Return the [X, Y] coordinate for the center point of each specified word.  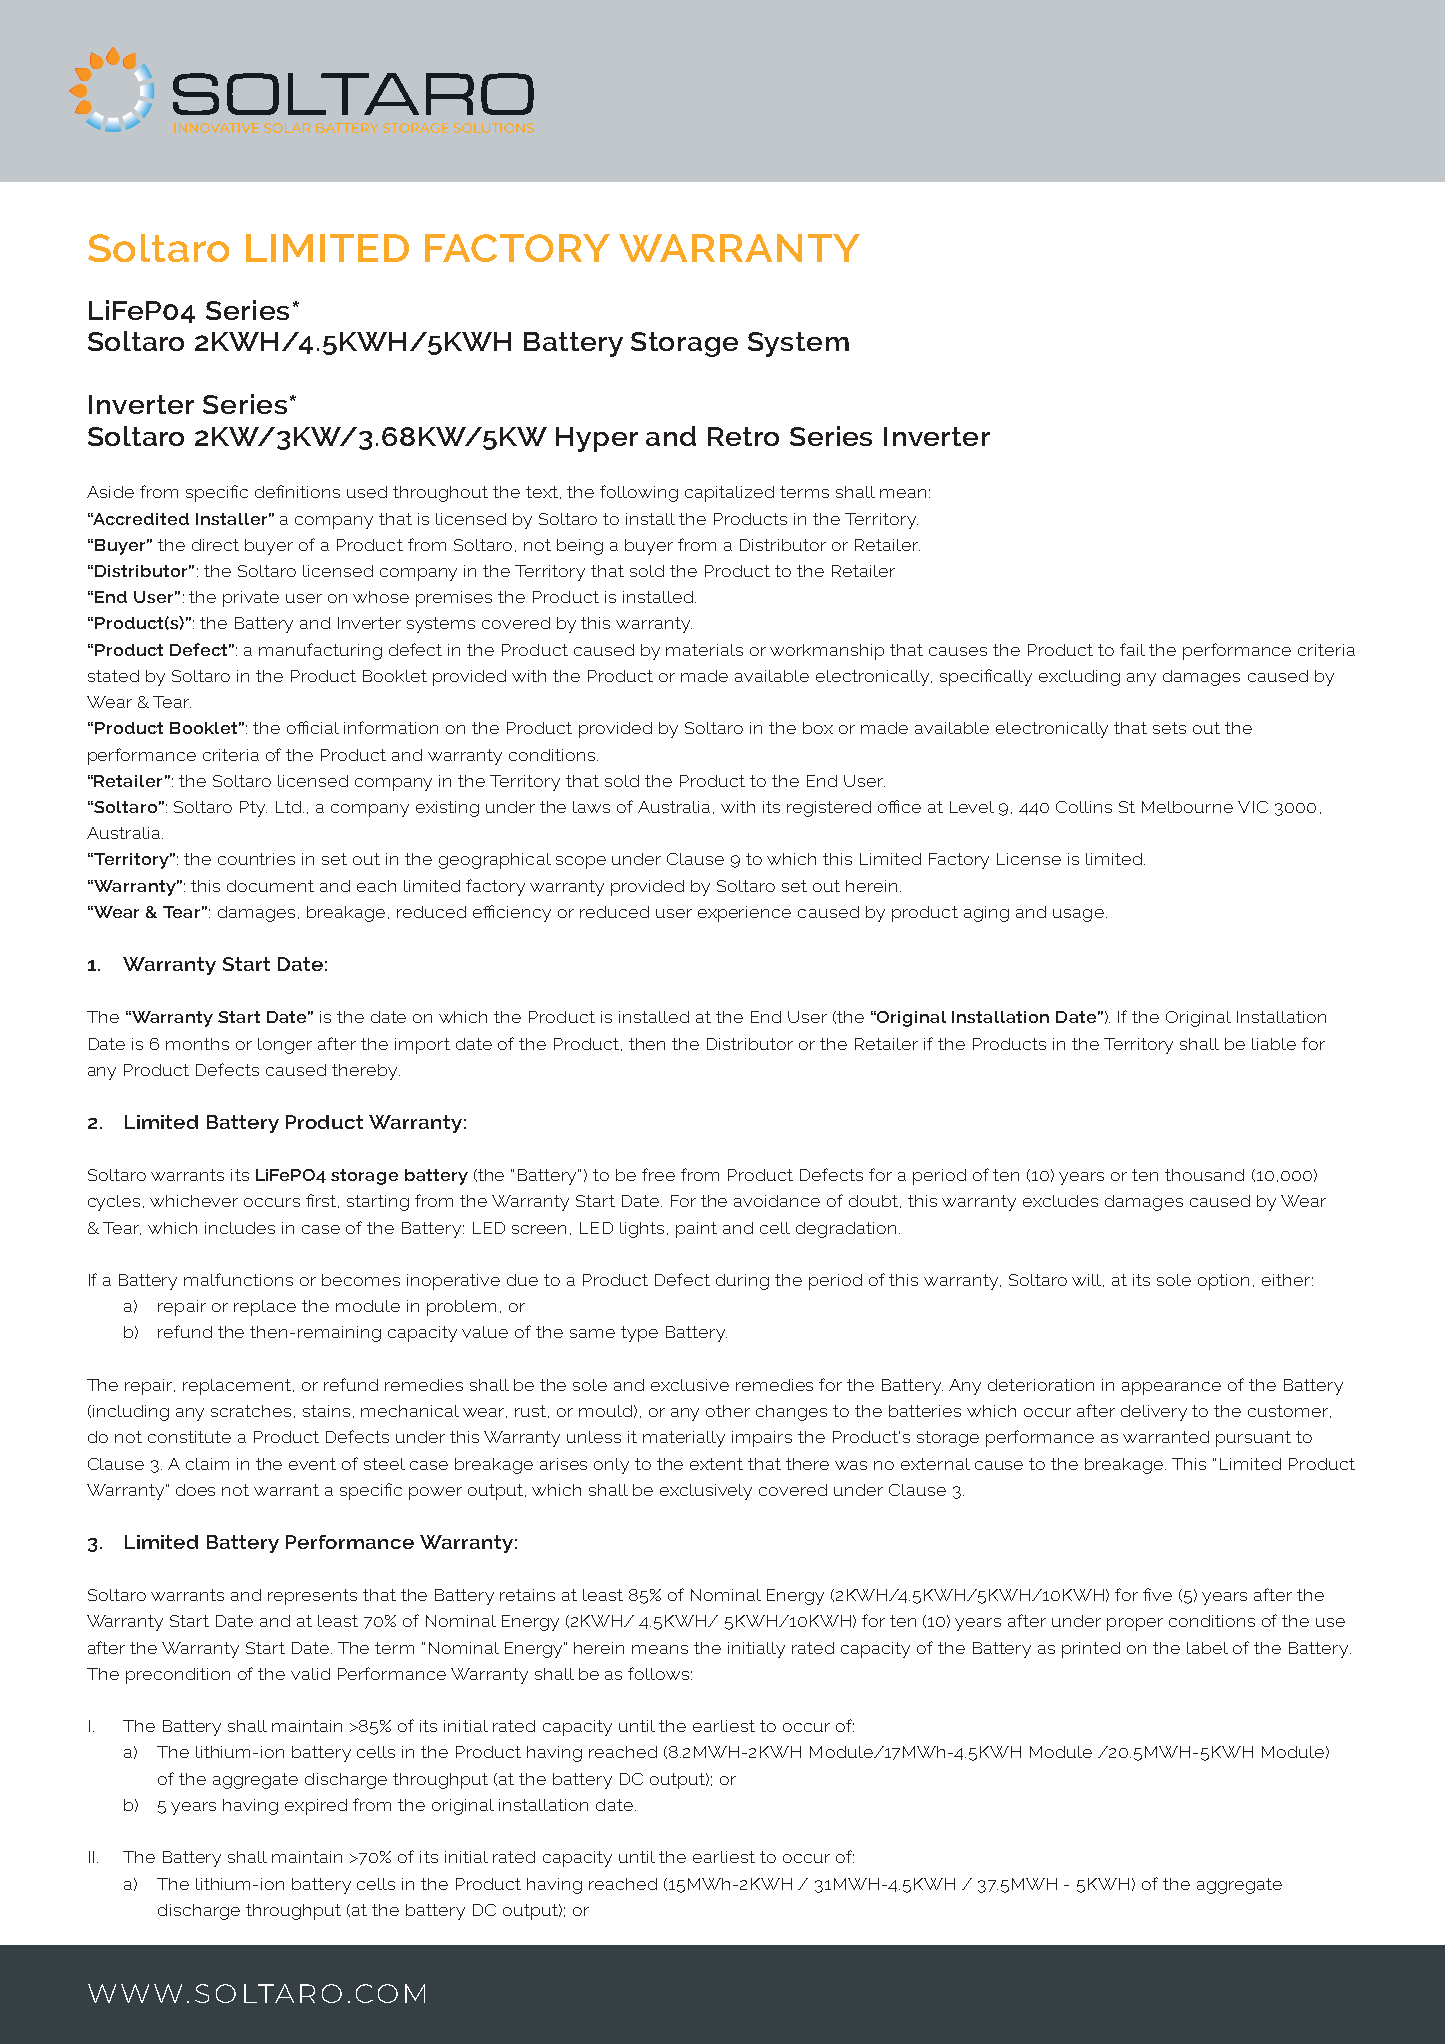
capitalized [729, 494]
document [270, 886]
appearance [1171, 1388]
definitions [297, 491]
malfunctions [238, 1279]
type [639, 1334]
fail [1132, 649]
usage [1078, 915]
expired [316, 1807]
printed [1091, 1650]
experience [744, 914]
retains [527, 1595]
